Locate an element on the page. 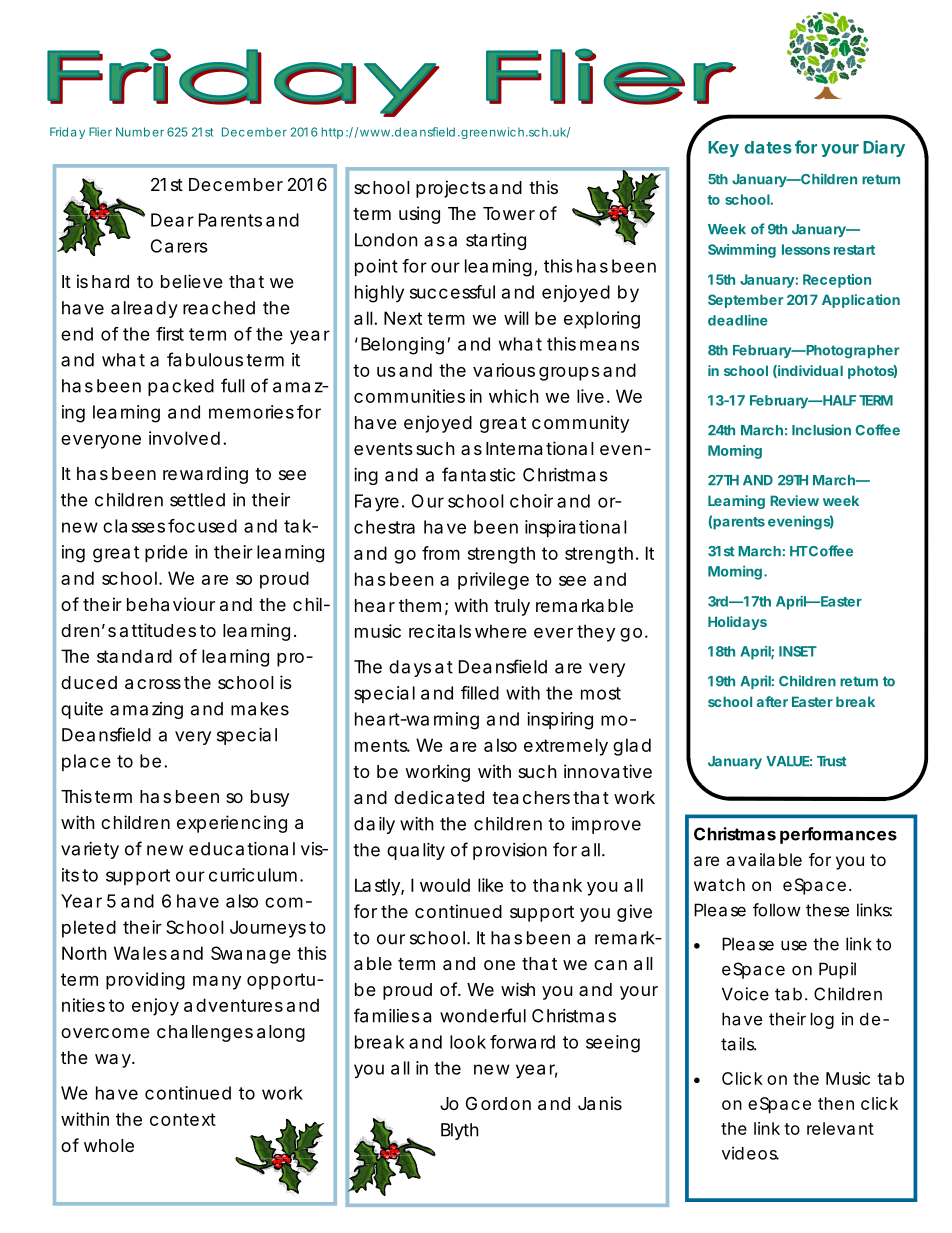  Number is located at coordinates (140, 132).
